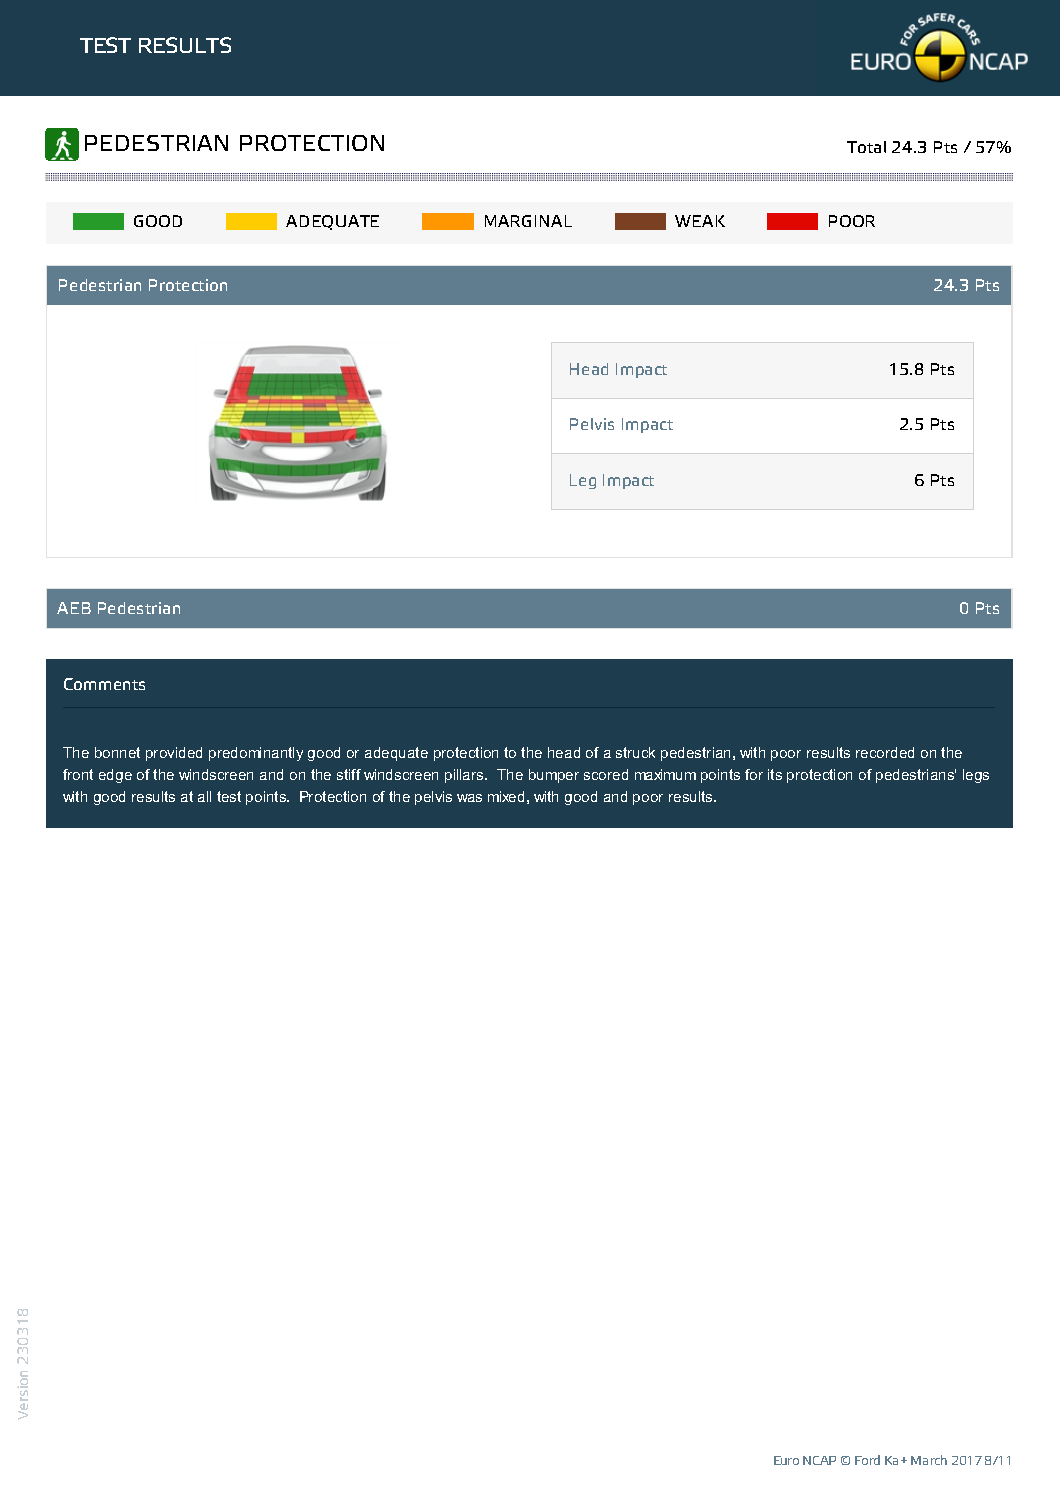 This document has height=1500, width=1060. I want to click on March, so click(929, 1460).
